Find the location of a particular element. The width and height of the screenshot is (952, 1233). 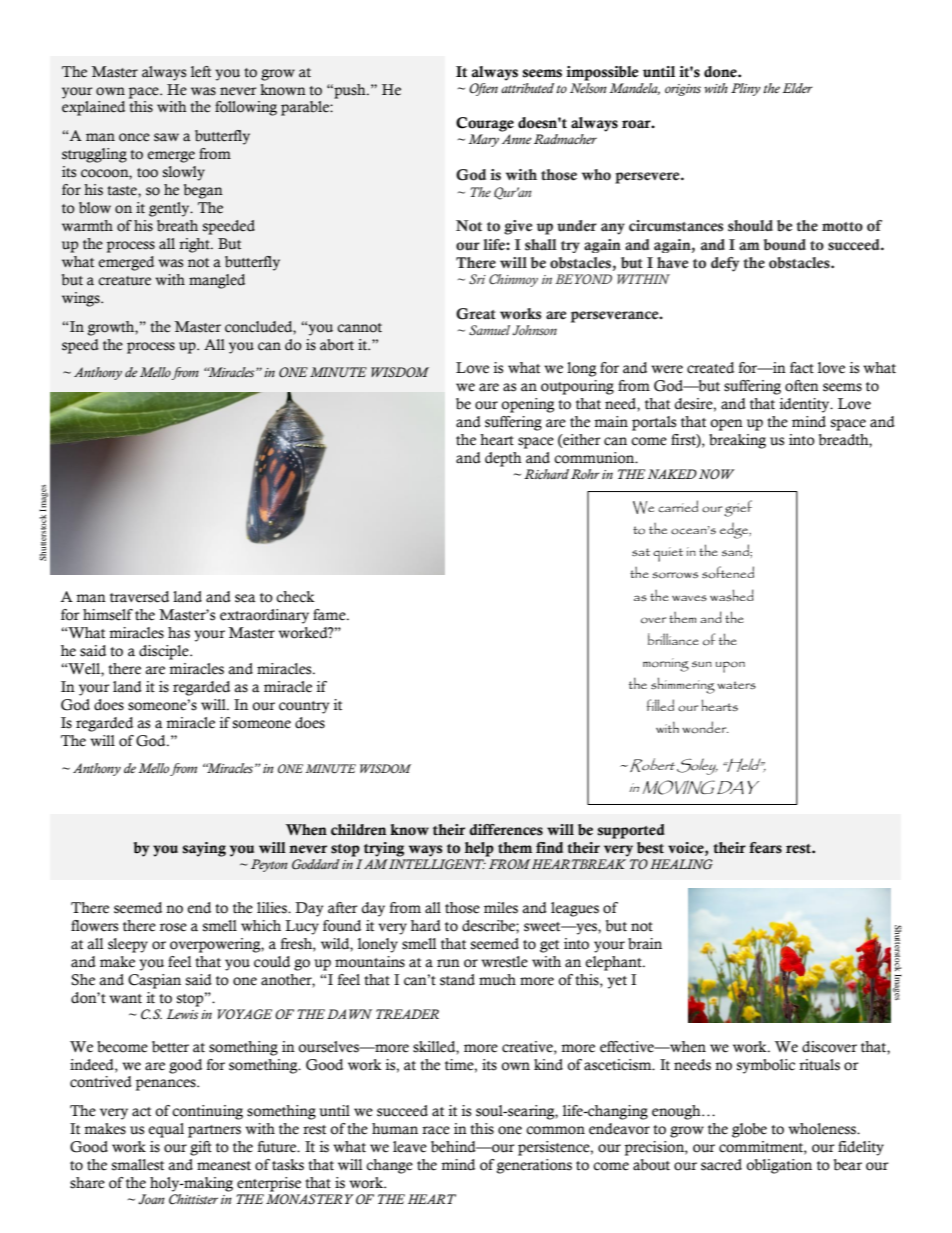

Pliny is located at coordinates (746, 89).
